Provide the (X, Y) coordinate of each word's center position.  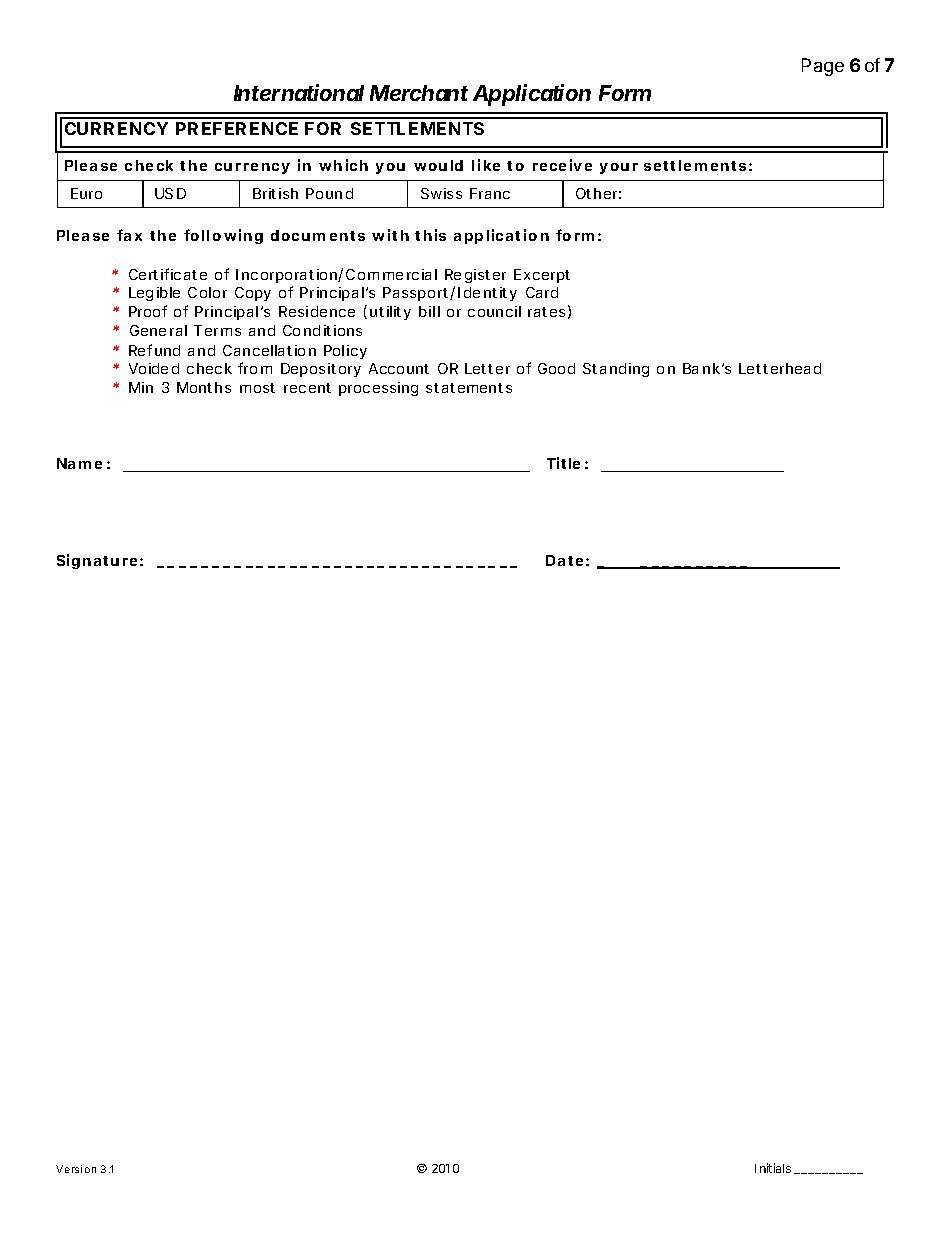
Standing (616, 370)
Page (823, 67)
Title (563, 463)
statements (469, 388)
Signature (97, 561)
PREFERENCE (237, 128)
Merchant (419, 93)
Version (76, 1169)
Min (141, 387)
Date (564, 560)
